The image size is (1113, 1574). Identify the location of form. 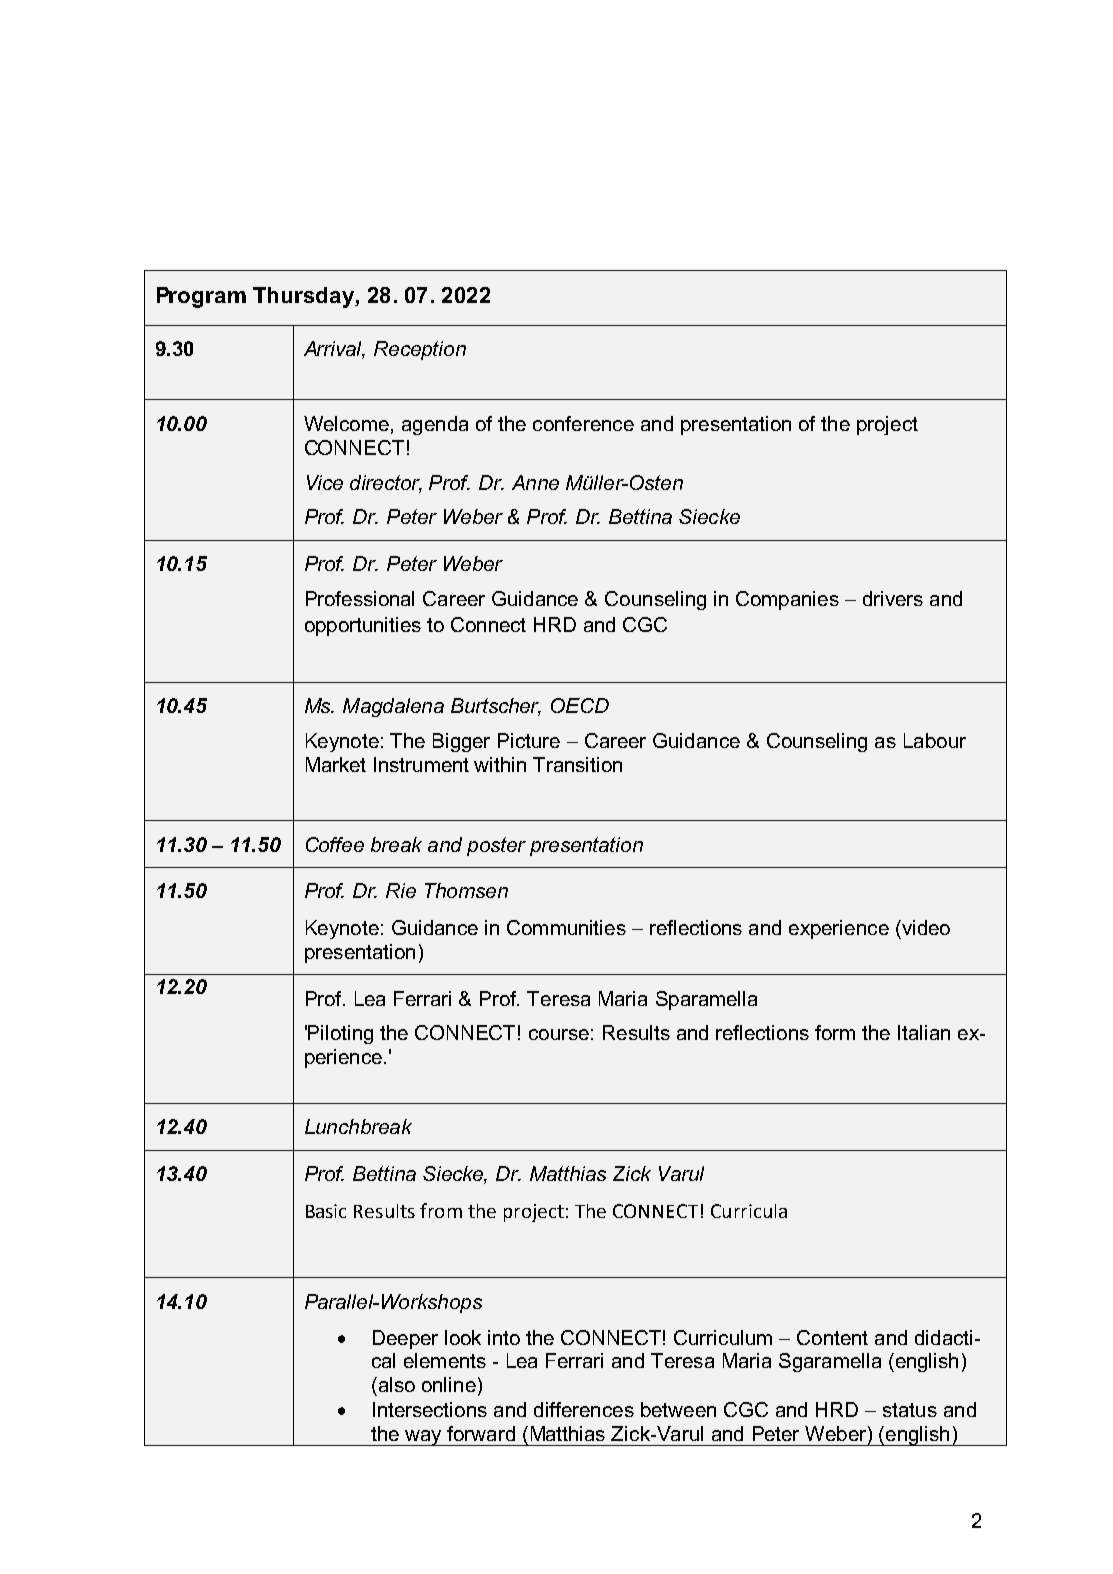
(835, 1032).
